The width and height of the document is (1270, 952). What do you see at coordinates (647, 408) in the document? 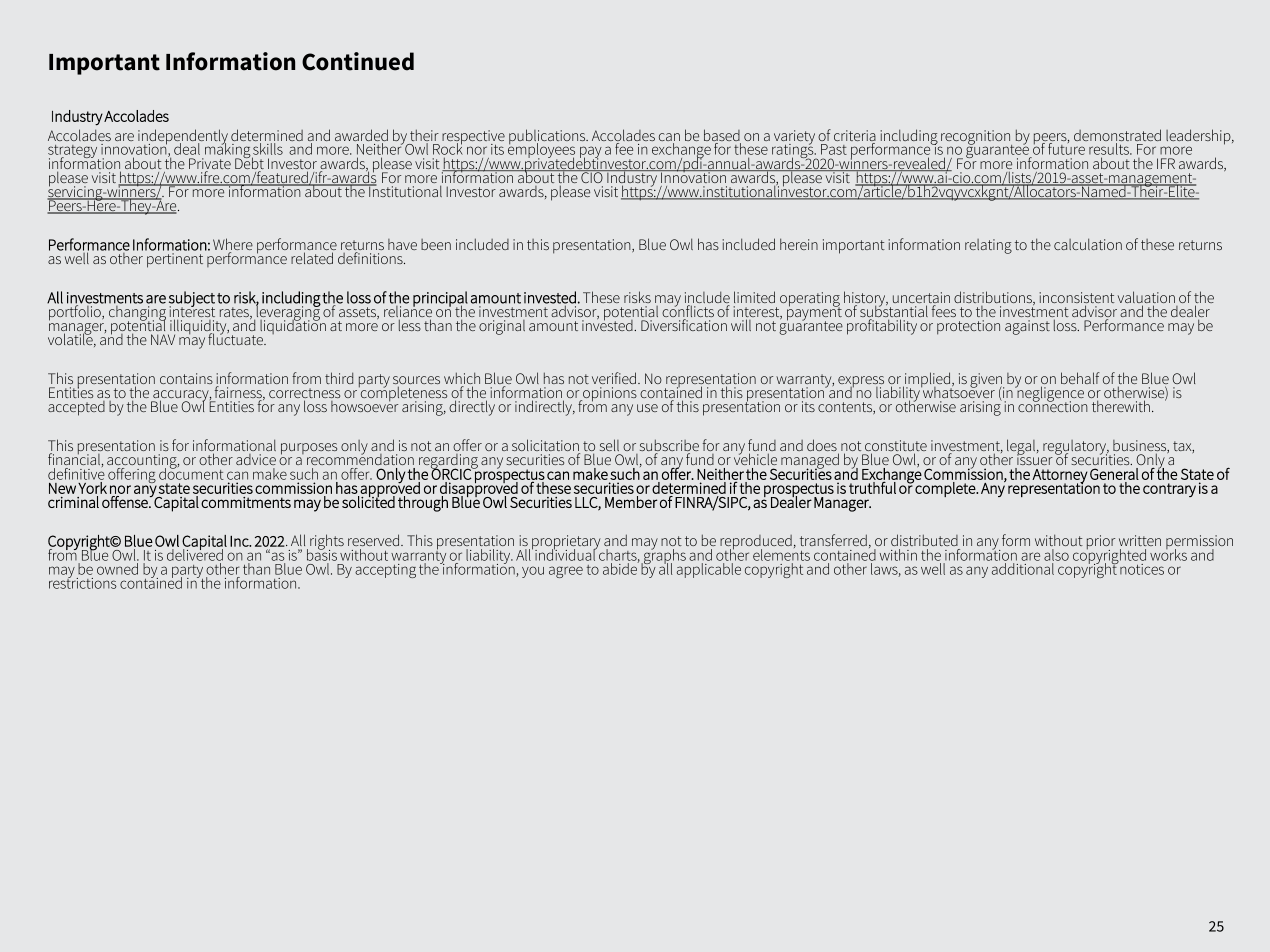
I see `use` at bounding box center [647, 408].
